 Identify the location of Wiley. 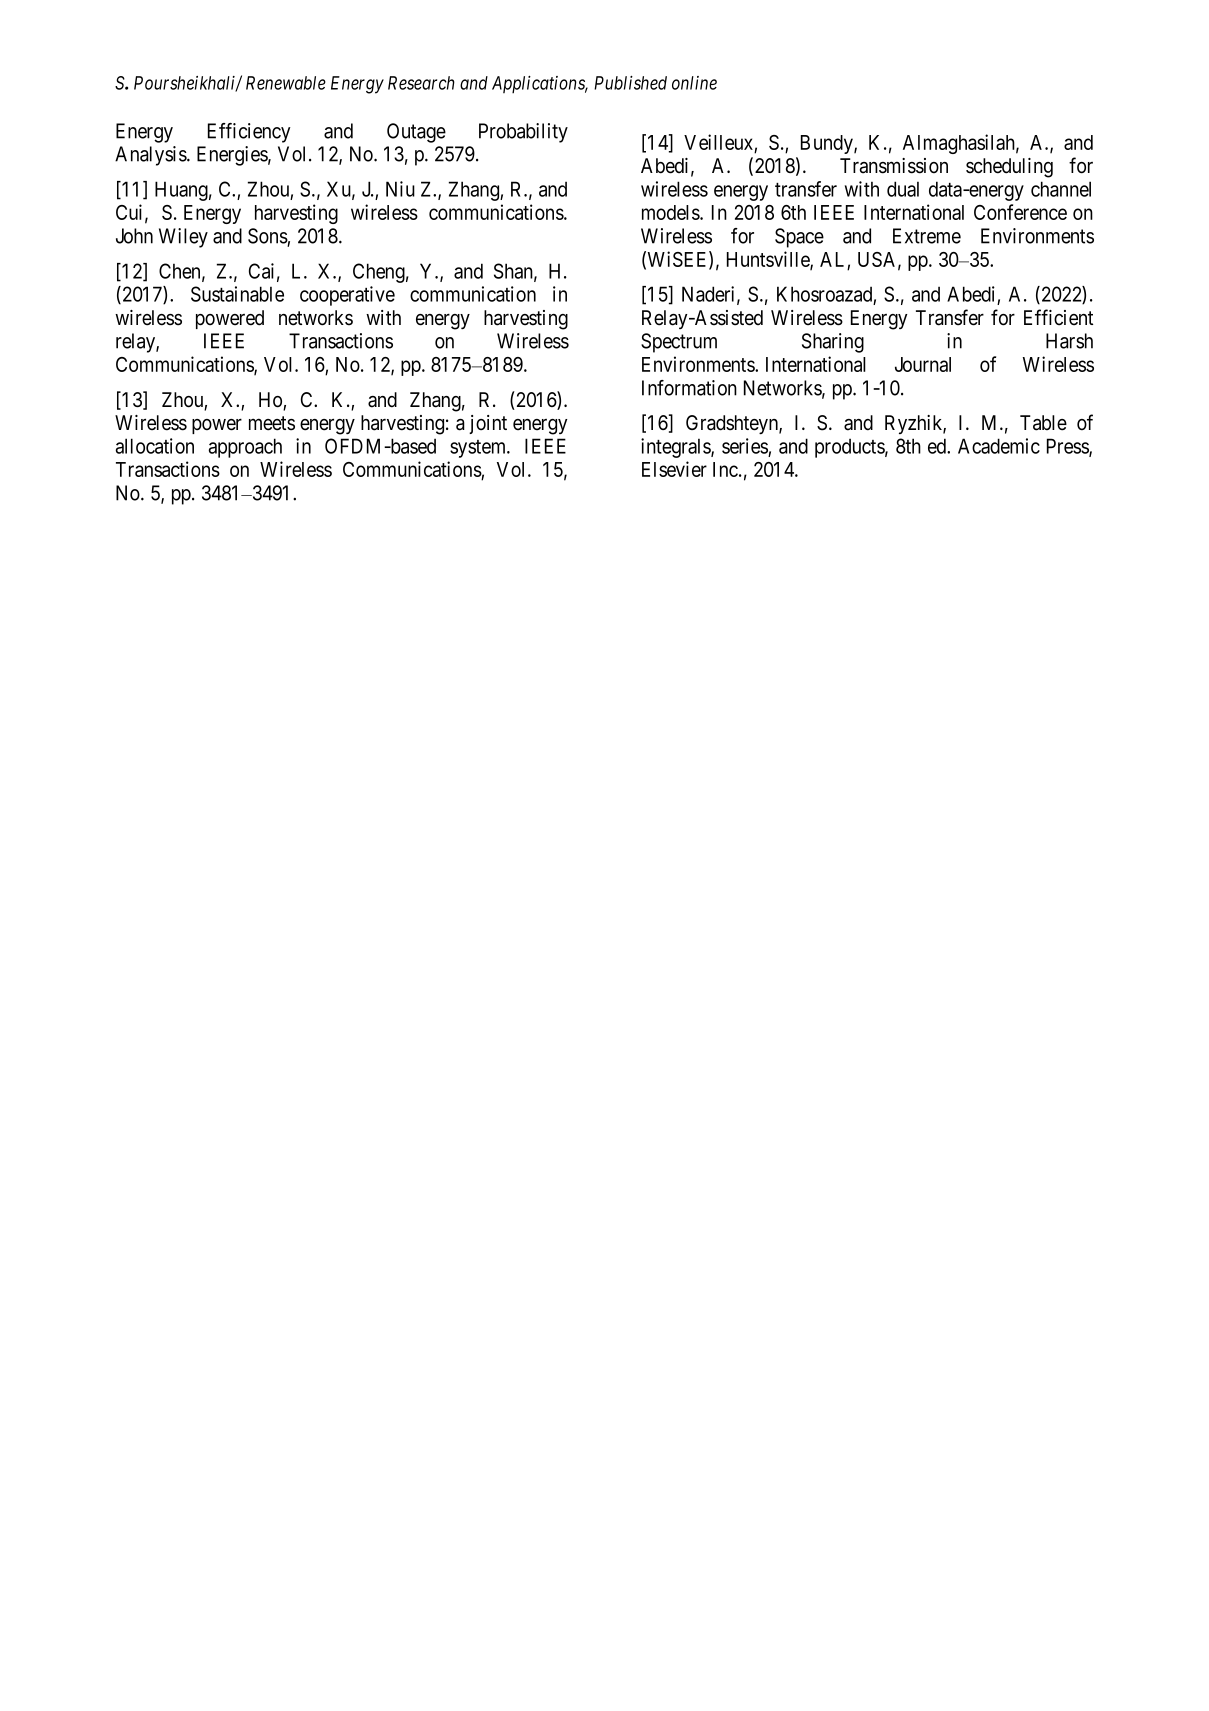
(183, 238).
